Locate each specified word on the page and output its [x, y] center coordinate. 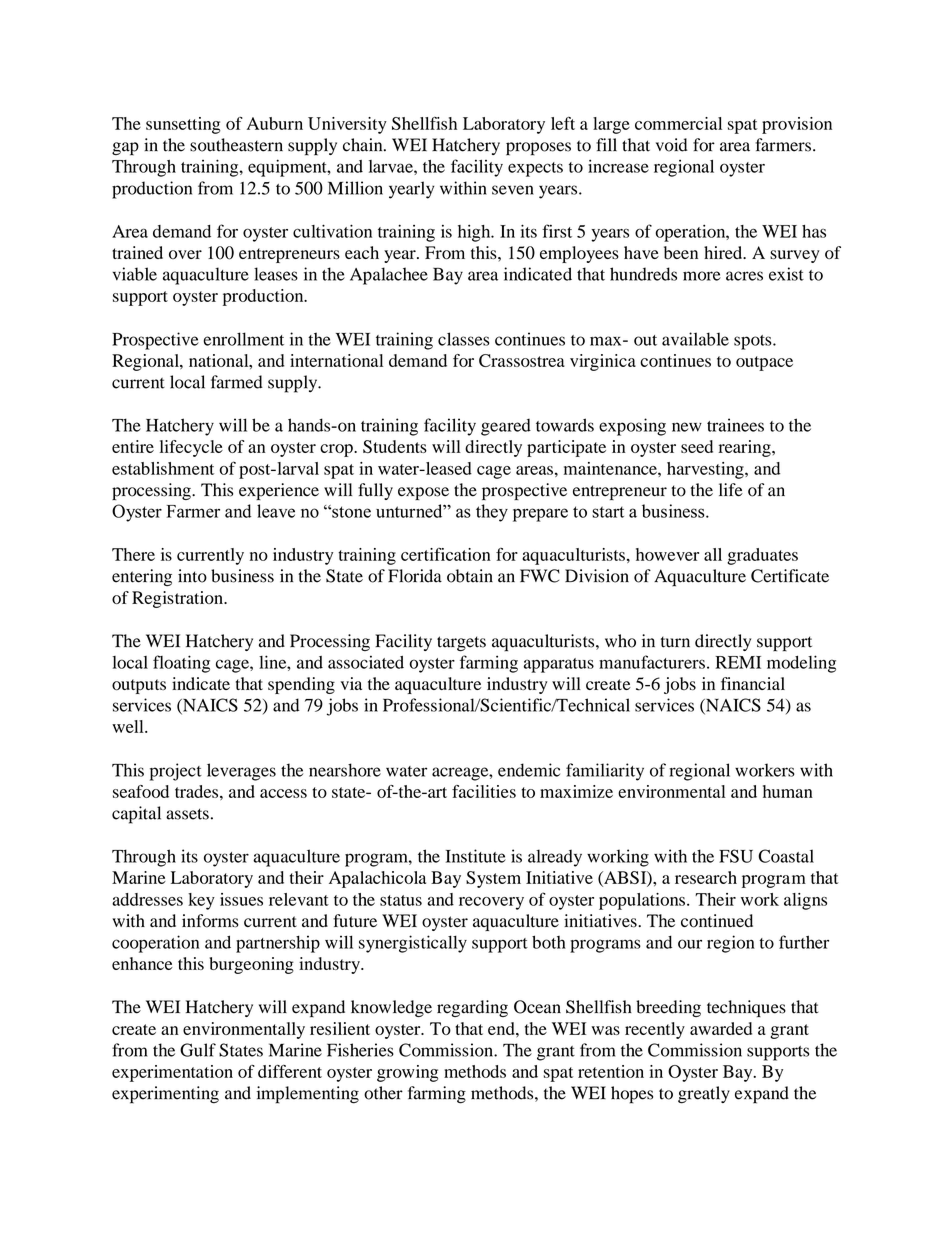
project [176, 772]
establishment [163, 468]
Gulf [198, 1050]
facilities [484, 791]
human [788, 791]
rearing [746, 448]
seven [513, 190]
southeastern [236, 145]
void [672, 145]
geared [506, 427]
